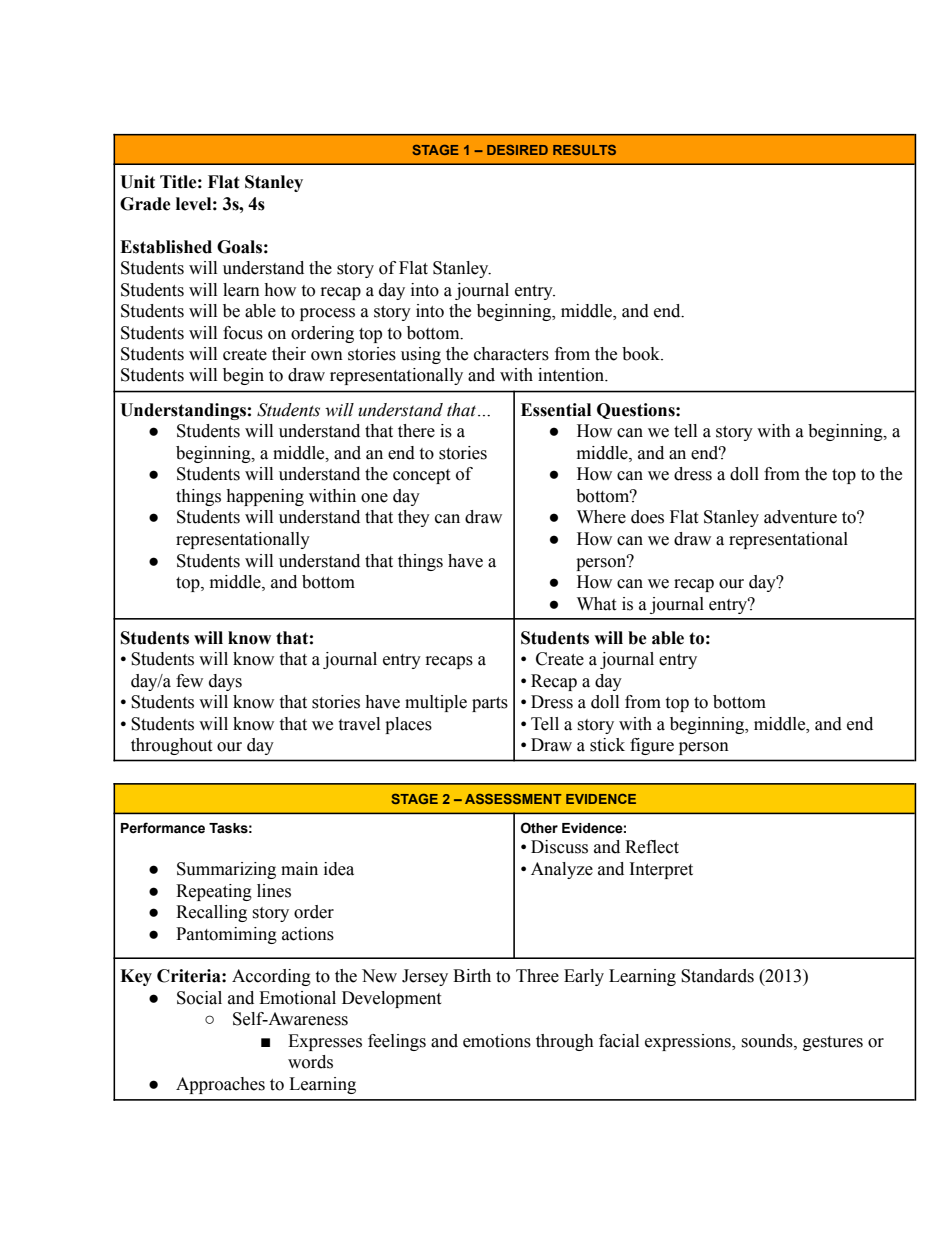  I want to click on focus, so click(243, 333).
